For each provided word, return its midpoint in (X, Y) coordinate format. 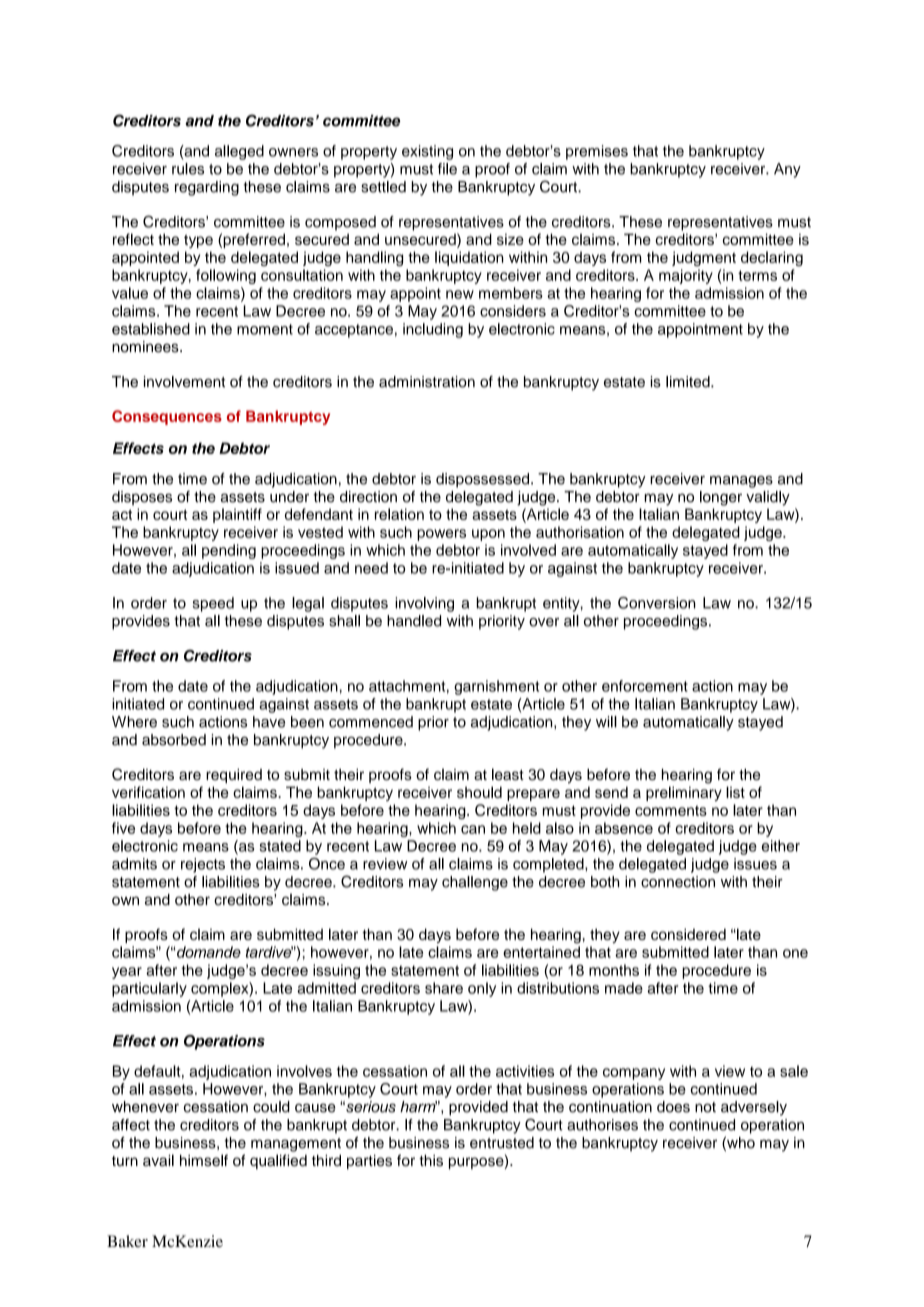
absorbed (174, 740)
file (447, 169)
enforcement (645, 686)
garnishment (496, 687)
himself (204, 1160)
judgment (704, 258)
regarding (207, 188)
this (431, 1160)
